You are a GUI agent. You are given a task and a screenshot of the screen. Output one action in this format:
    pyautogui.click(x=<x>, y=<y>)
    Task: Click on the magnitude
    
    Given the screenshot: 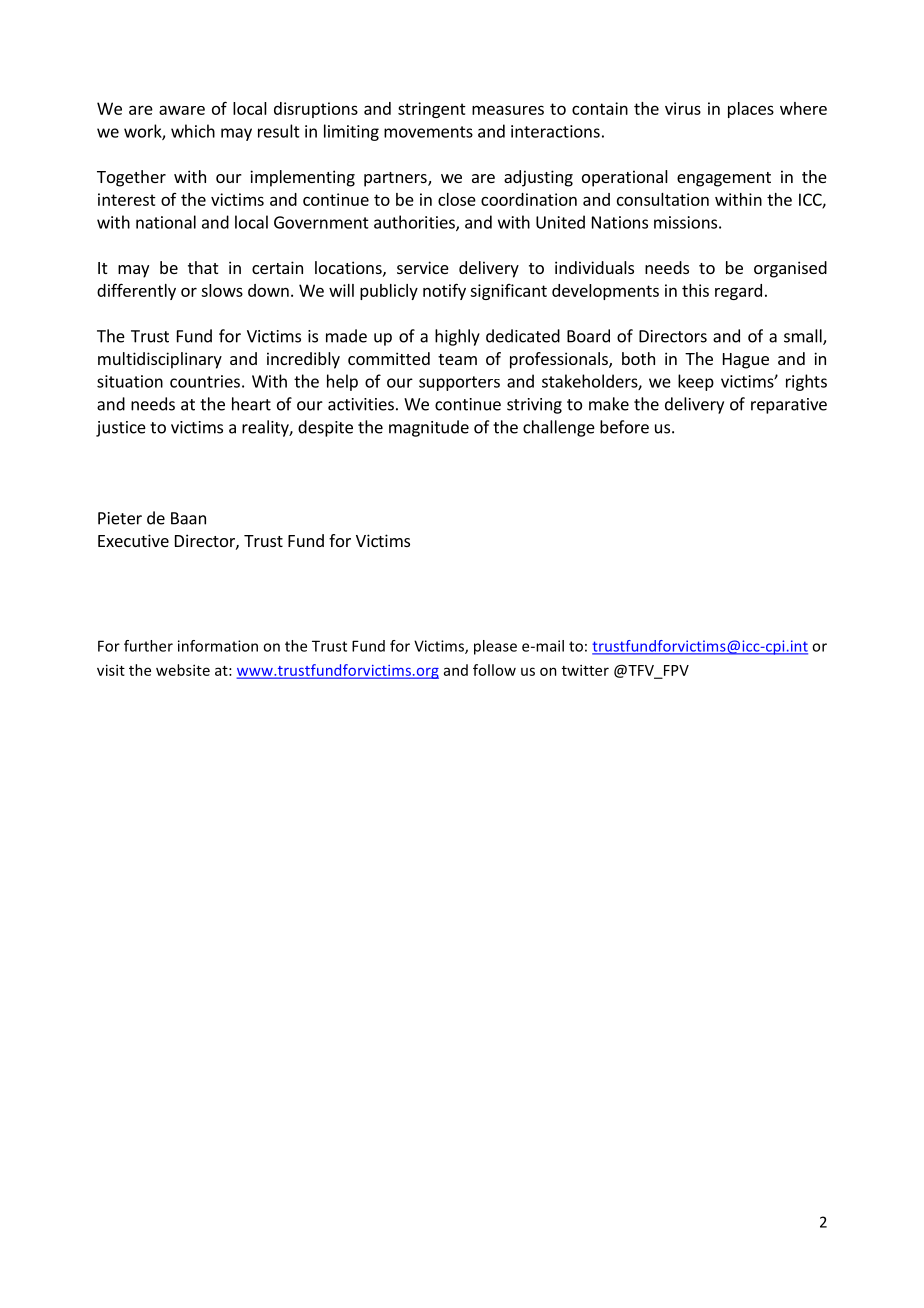 What is the action you would take?
    pyautogui.click(x=429, y=428)
